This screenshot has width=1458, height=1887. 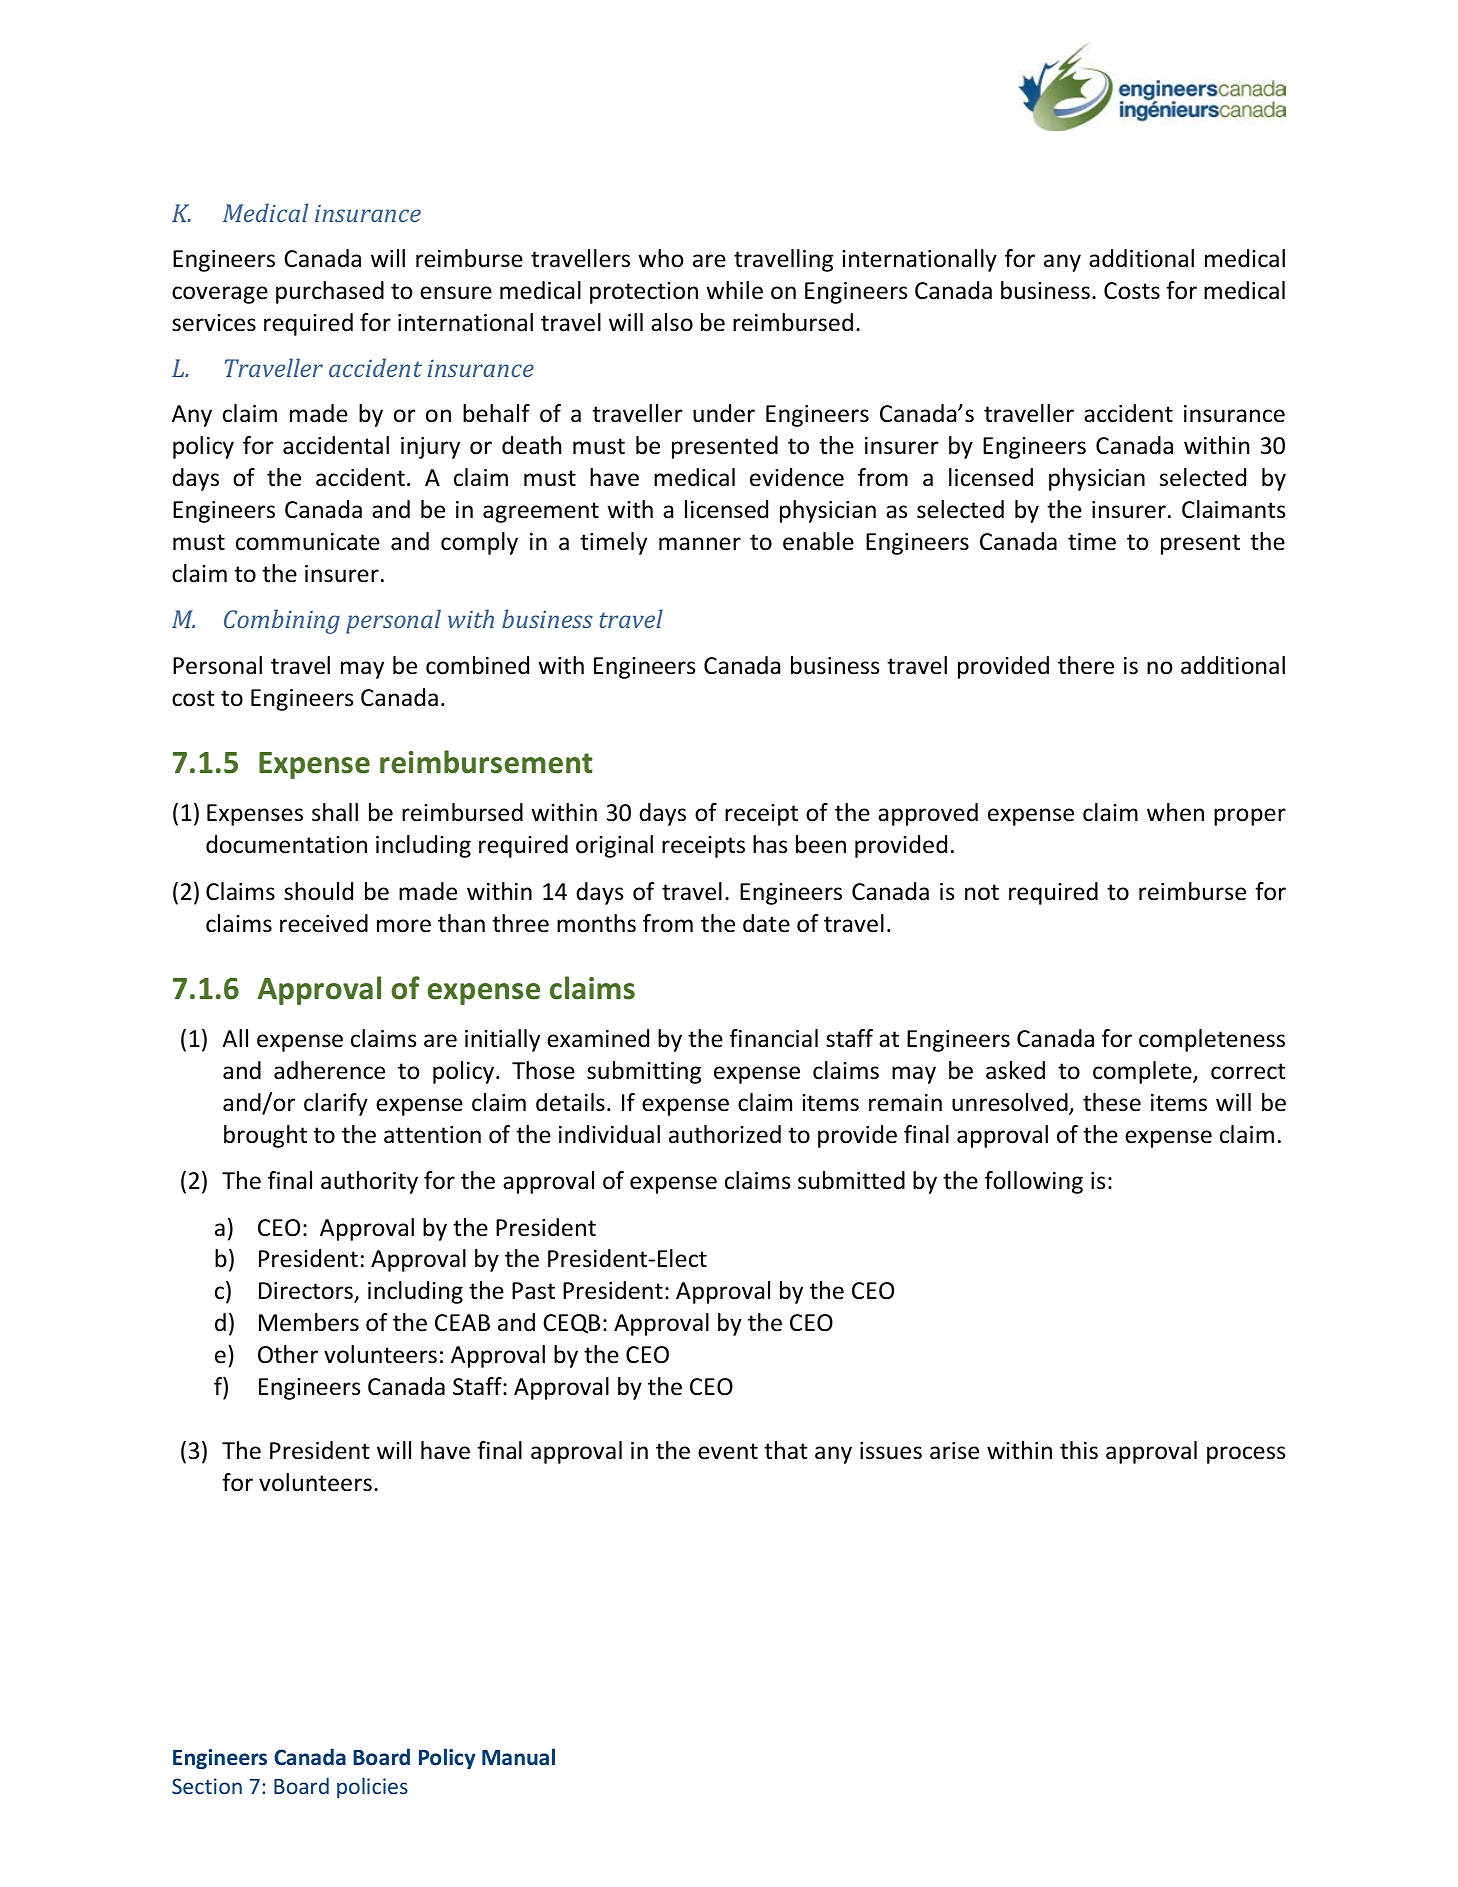 I want to click on following, so click(x=1034, y=1182).
